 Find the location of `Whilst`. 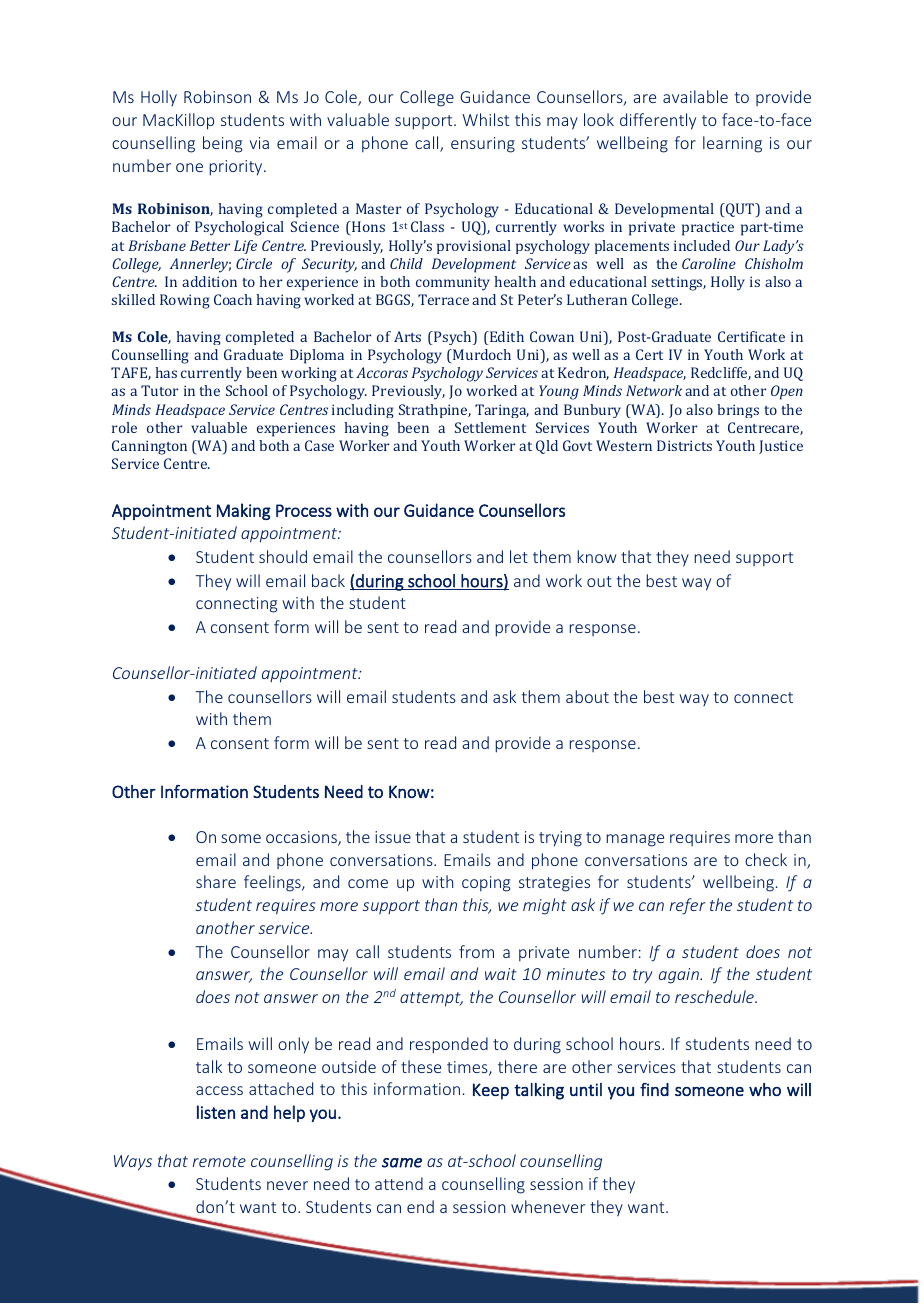

Whilst is located at coordinates (485, 119).
